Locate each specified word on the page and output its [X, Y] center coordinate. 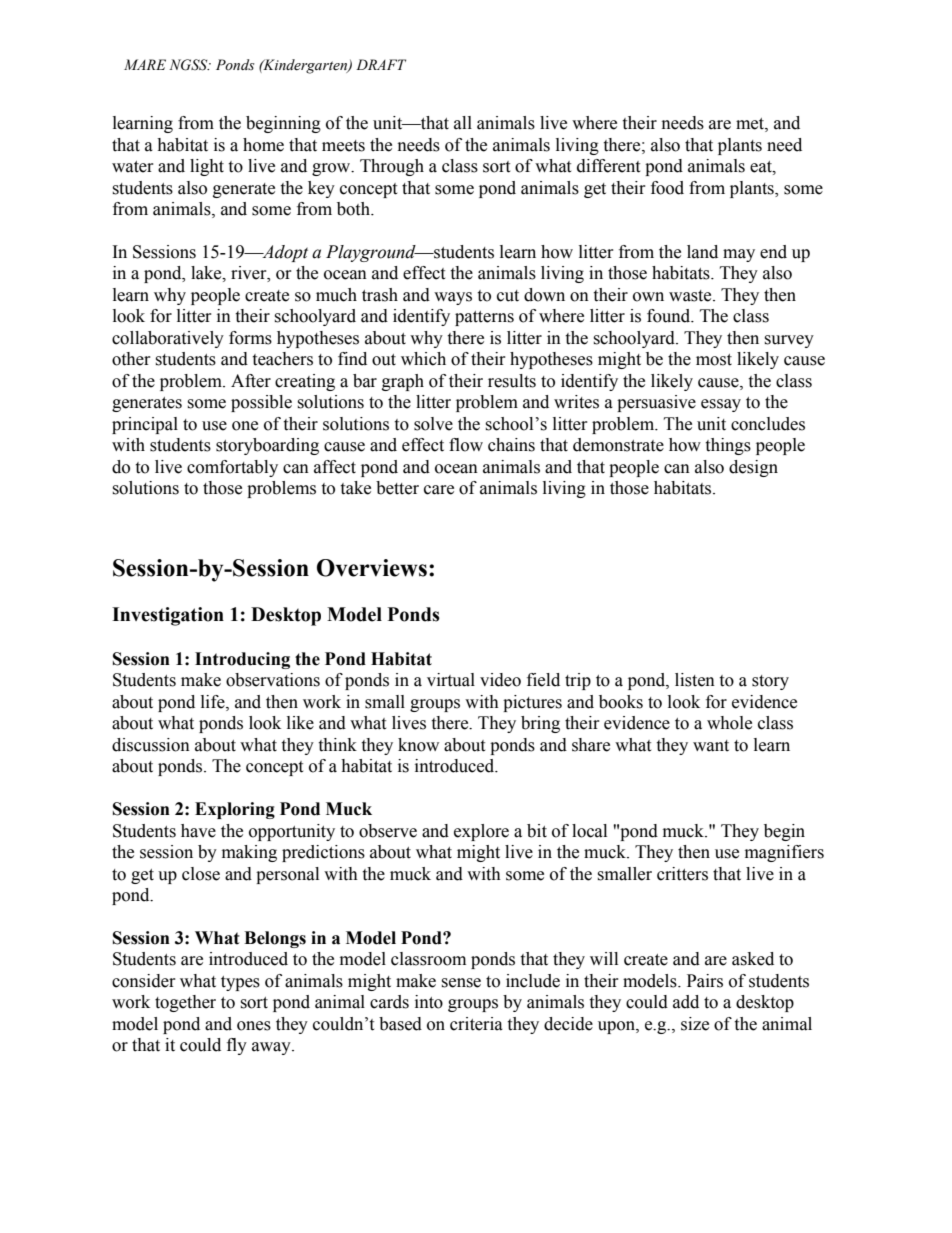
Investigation [168, 616]
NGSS [189, 65]
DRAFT [381, 64]
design [753, 468]
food [667, 188]
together [185, 1003]
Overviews [372, 568]
